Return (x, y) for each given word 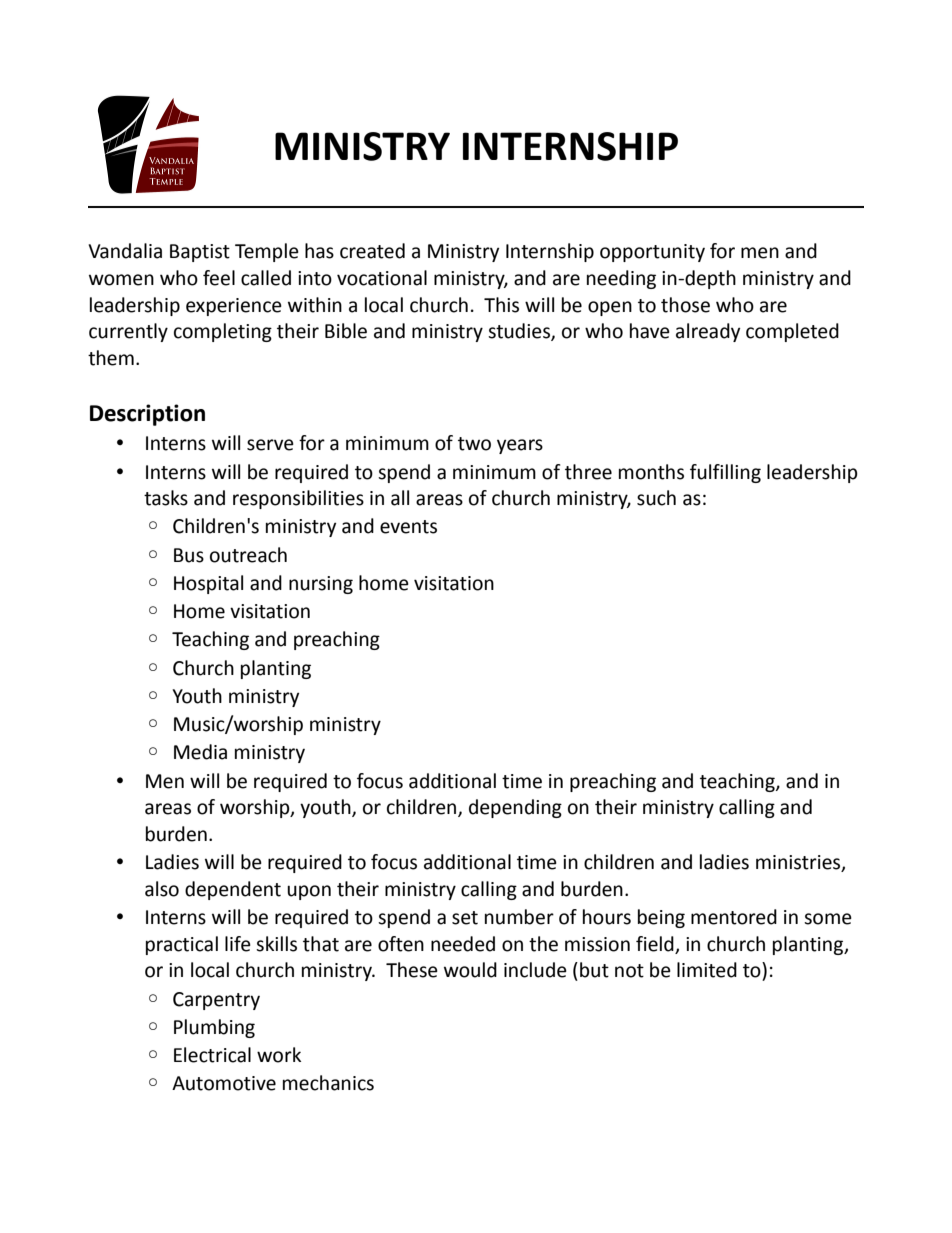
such (656, 498)
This (501, 305)
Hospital (208, 584)
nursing (321, 585)
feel (219, 278)
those (685, 305)
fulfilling (725, 473)
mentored (734, 917)
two (474, 444)
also (162, 889)
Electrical (212, 1055)
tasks (166, 498)
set (465, 918)
